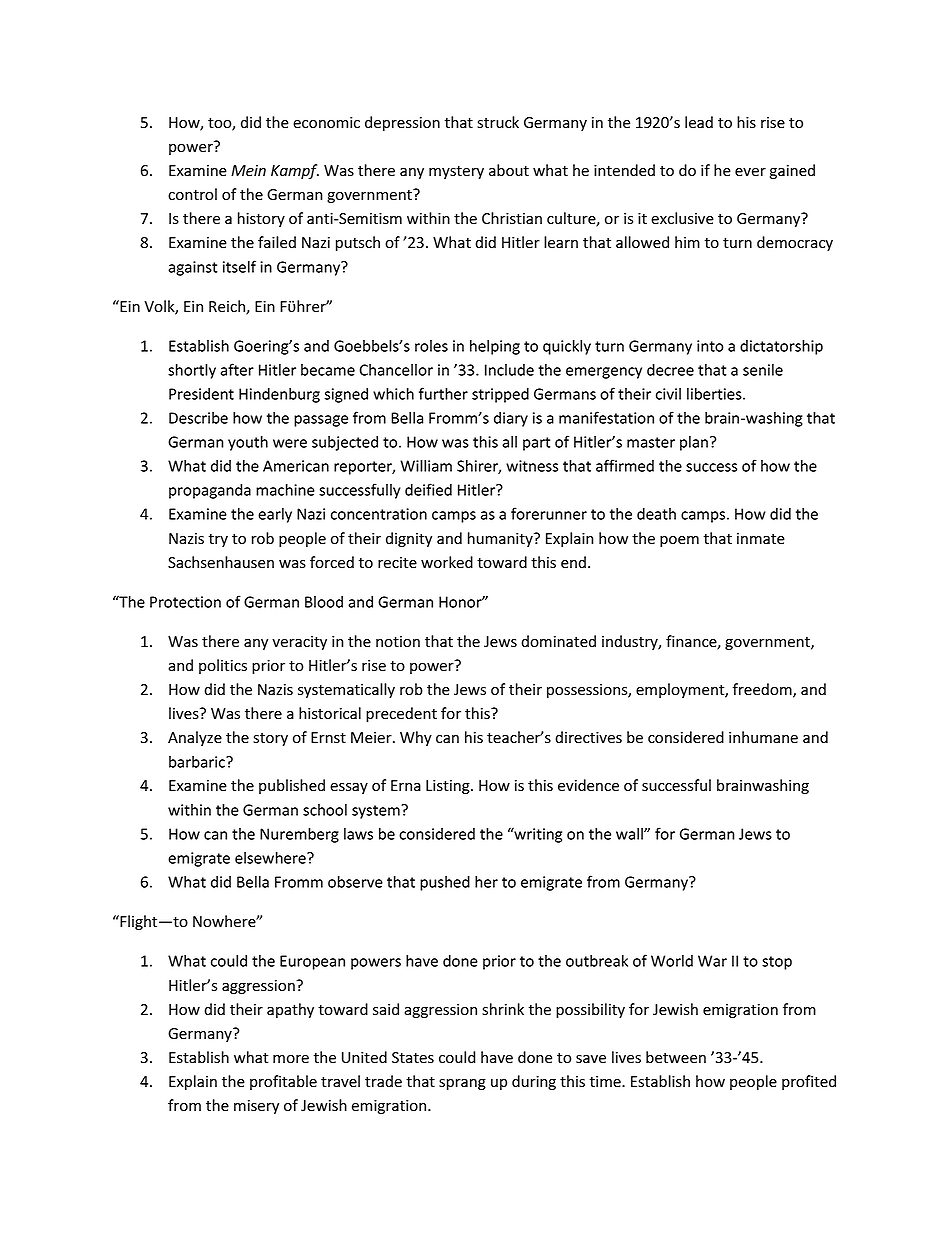 The height and width of the screenshot is (1233, 952). Describe the element at coordinates (676, 1057) in the screenshot. I see `between` at that location.
